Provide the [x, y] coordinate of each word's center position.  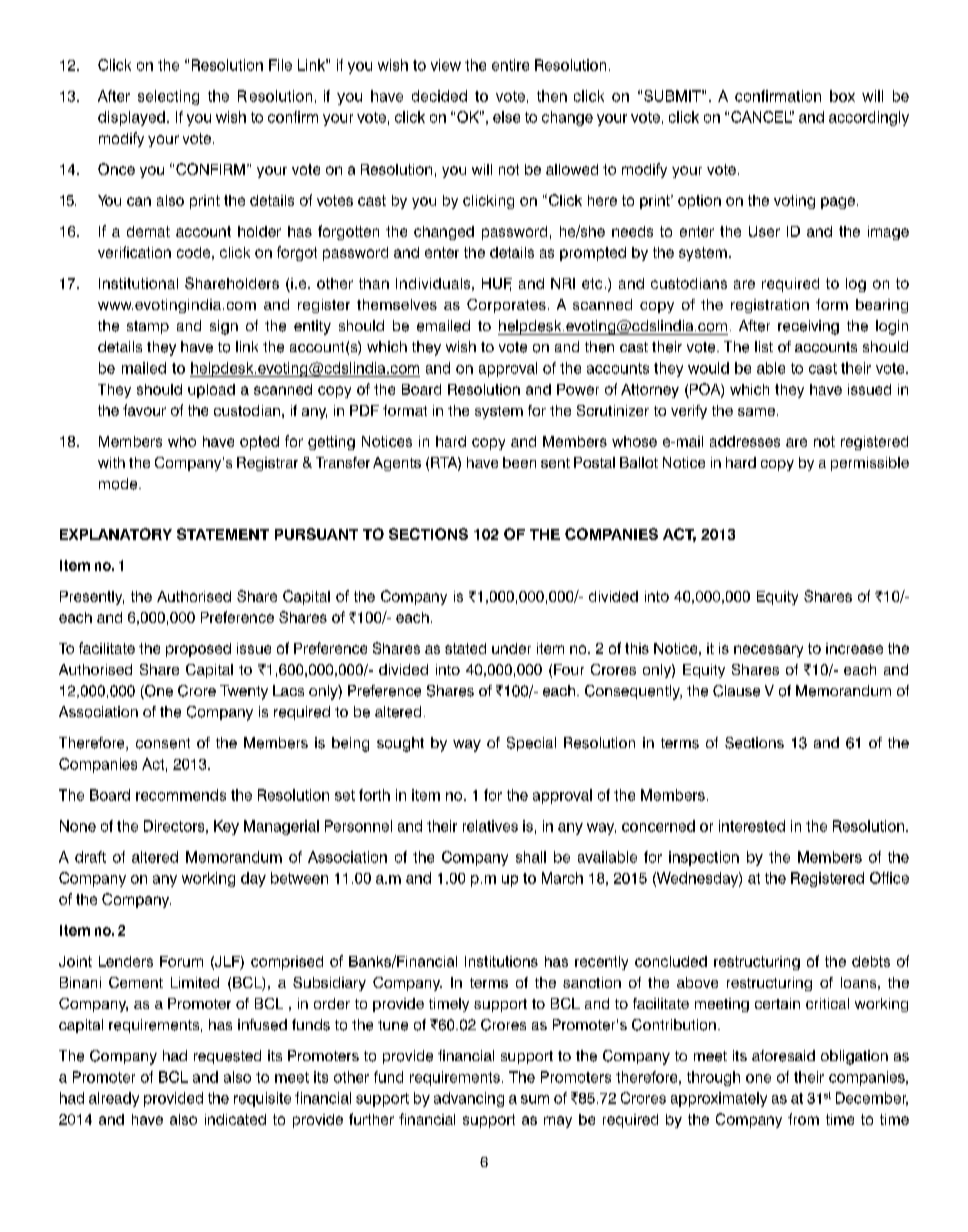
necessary [768, 651]
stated [465, 648]
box [842, 96]
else [506, 117]
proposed [198, 650]
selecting [168, 97]
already [114, 1099]
